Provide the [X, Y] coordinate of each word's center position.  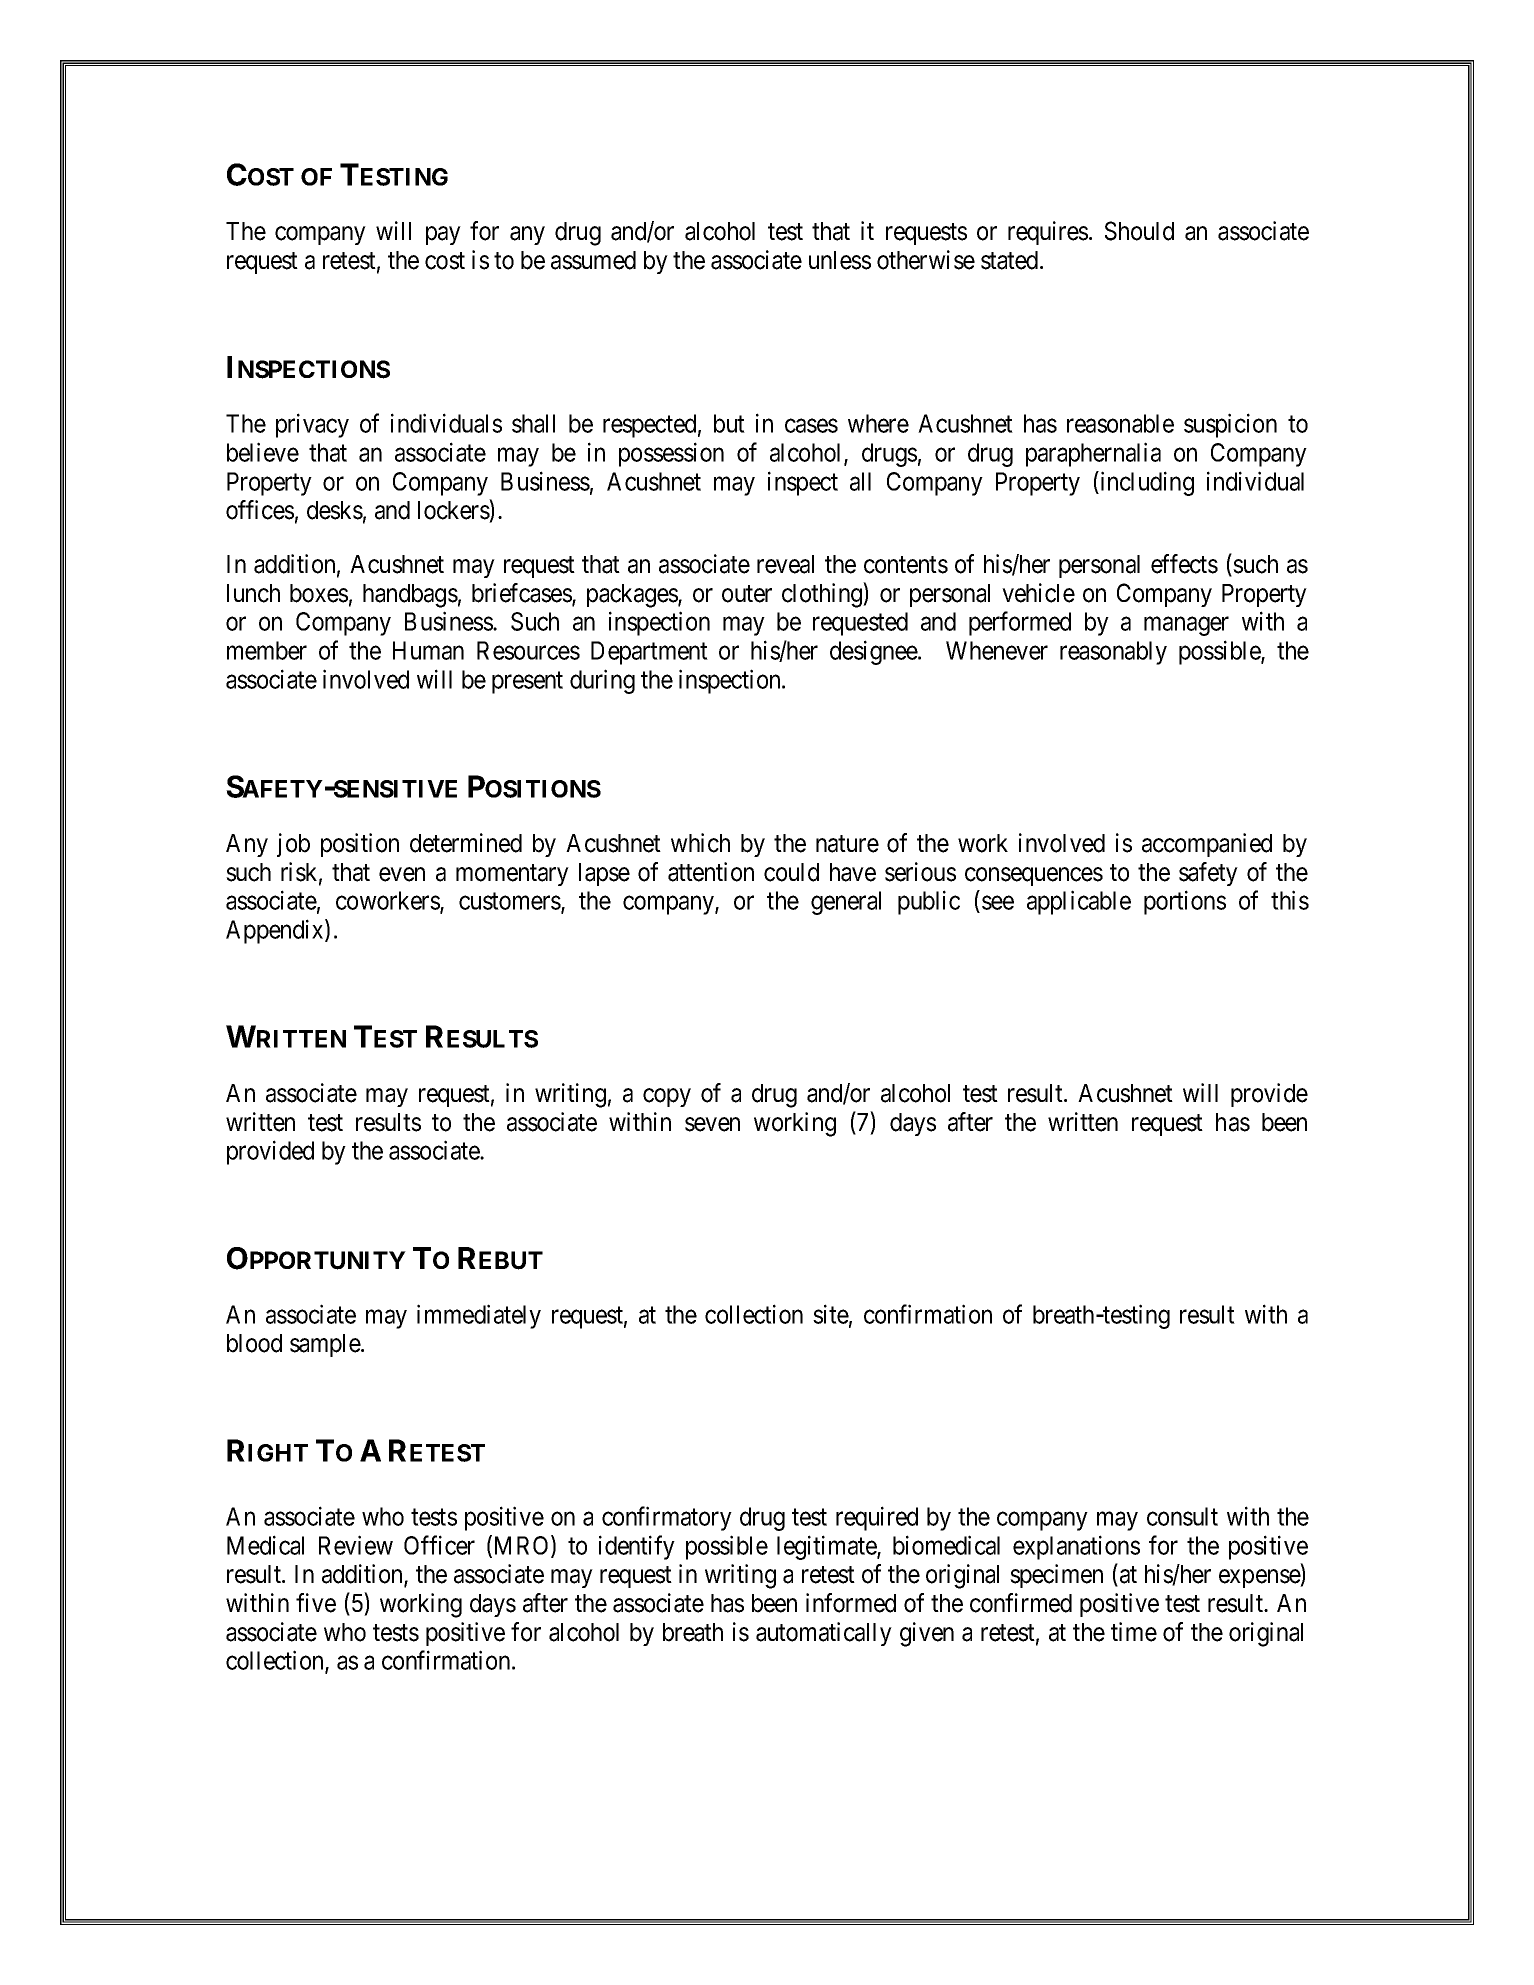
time [1134, 1632]
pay [443, 235]
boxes [319, 593]
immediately [479, 1316]
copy [667, 1098]
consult [1182, 1516]
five [316, 1603]
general [846, 903]
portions [1185, 902]
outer [747, 594]
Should [1139, 231]
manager [1186, 626]
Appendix [276, 931]
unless [840, 260]
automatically [824, 1634]
